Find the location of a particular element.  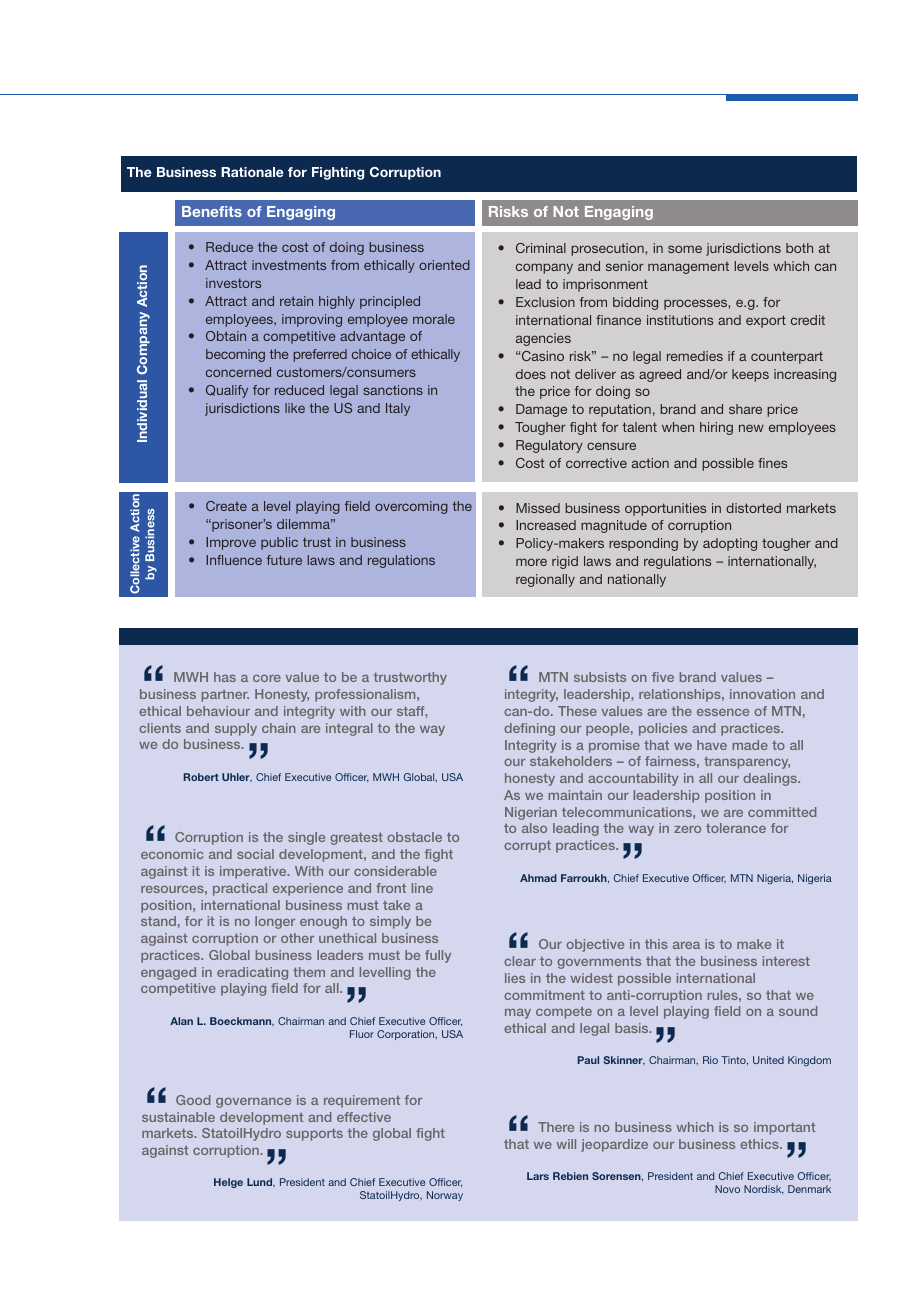

Benefits is located at coordinates (212, 211).
